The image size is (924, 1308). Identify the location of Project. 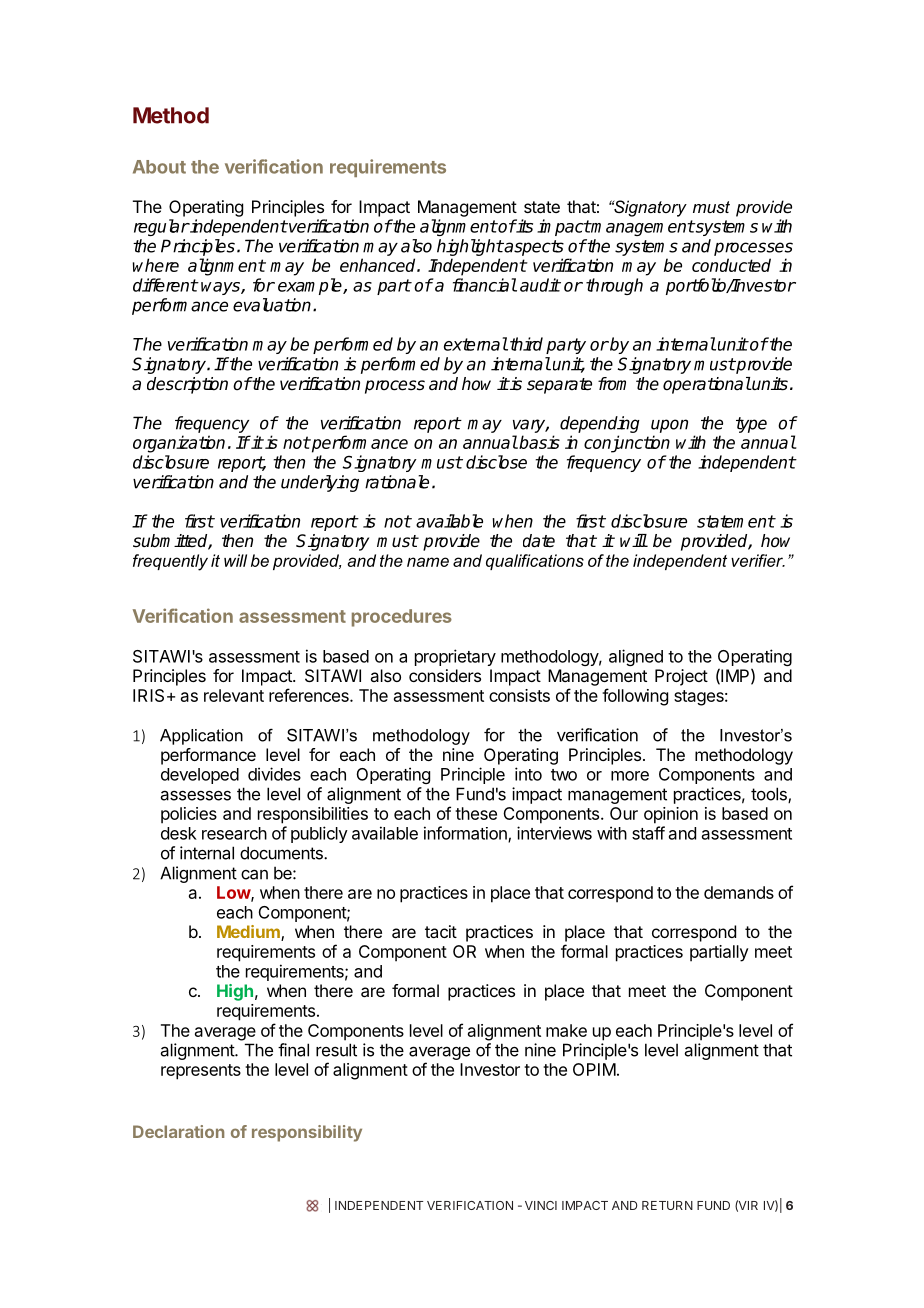
(681, 677).
